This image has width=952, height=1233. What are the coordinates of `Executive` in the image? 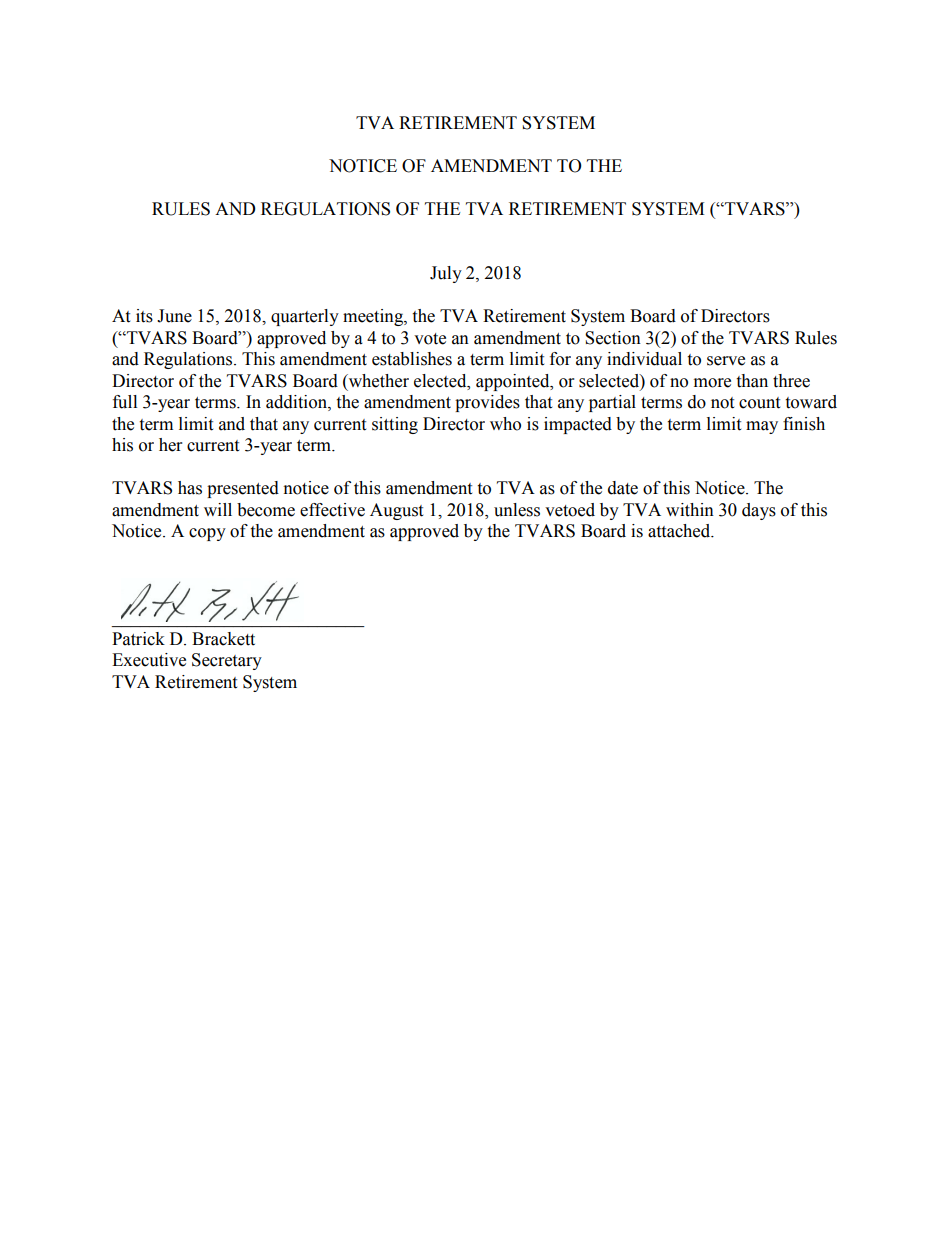 It's located at (149, 660).
